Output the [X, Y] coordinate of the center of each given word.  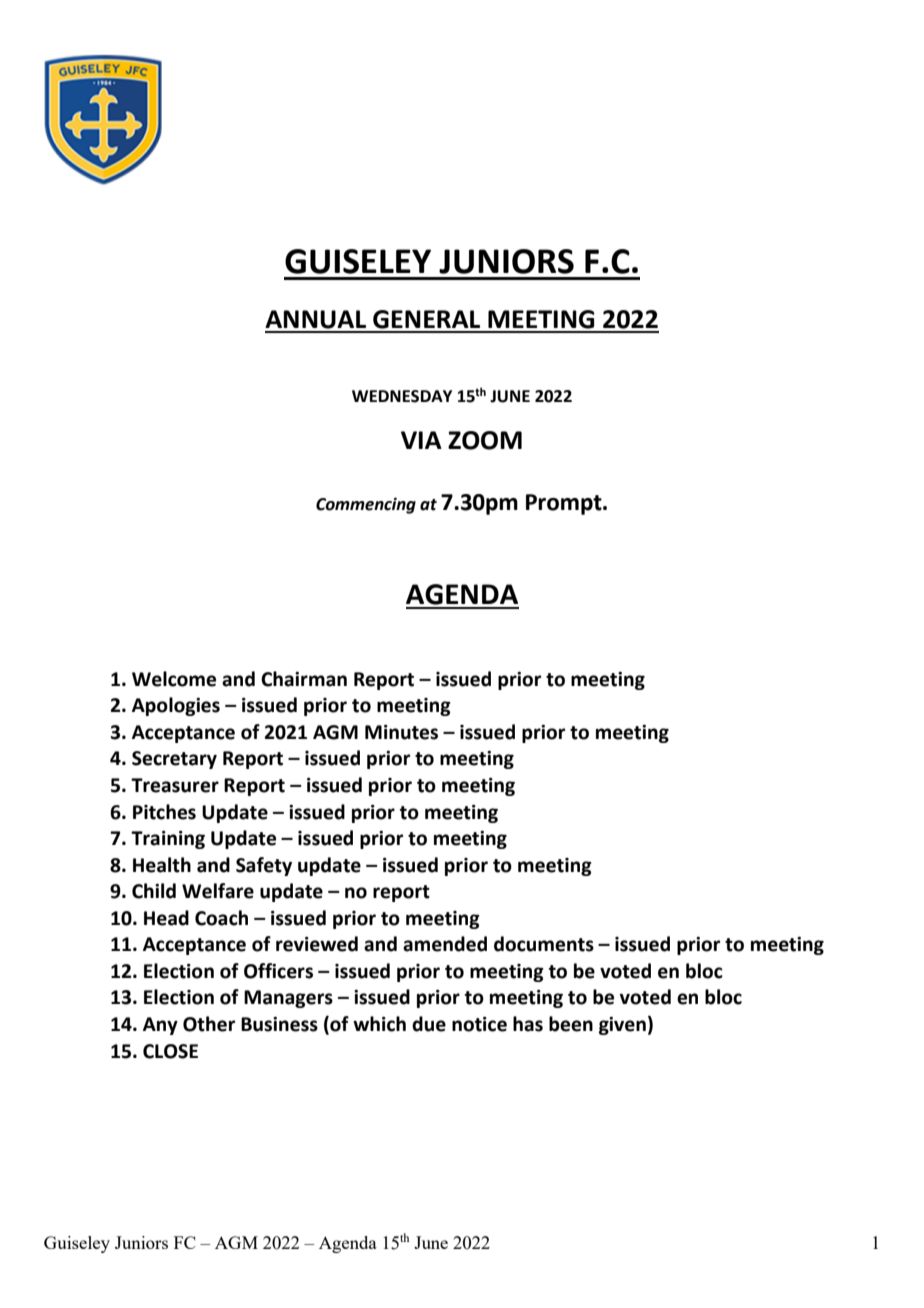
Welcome [174, 679]
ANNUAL [315, 319]
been [571, 1024]
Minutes [401, 732]
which [379, 1024]
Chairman [304, 679]
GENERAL [426, 319]
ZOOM [485, 440]
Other [209, 1024]
